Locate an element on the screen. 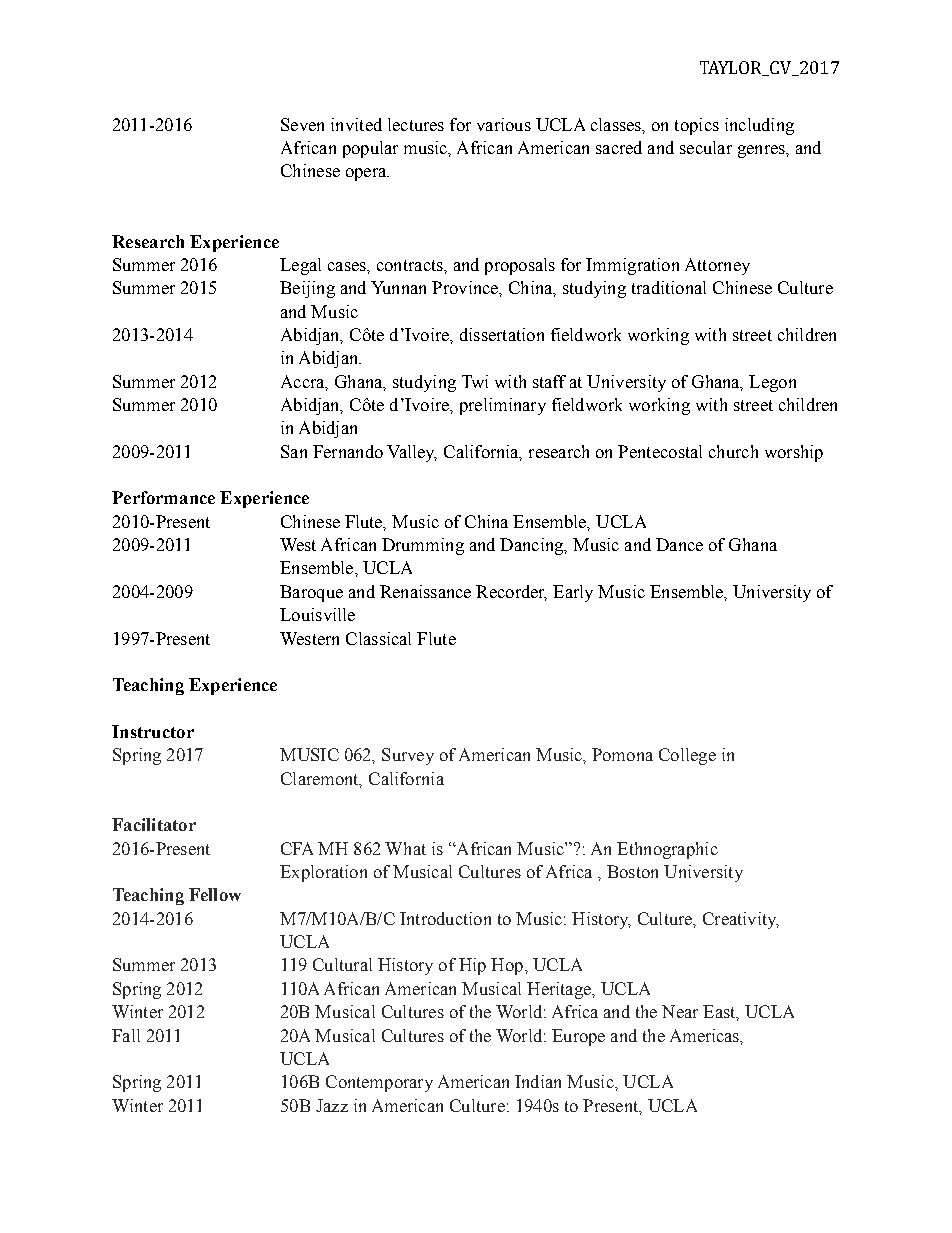 The width and height of the screenshot is (952, 1233). Fall is located at coordinates (126, 1035).
